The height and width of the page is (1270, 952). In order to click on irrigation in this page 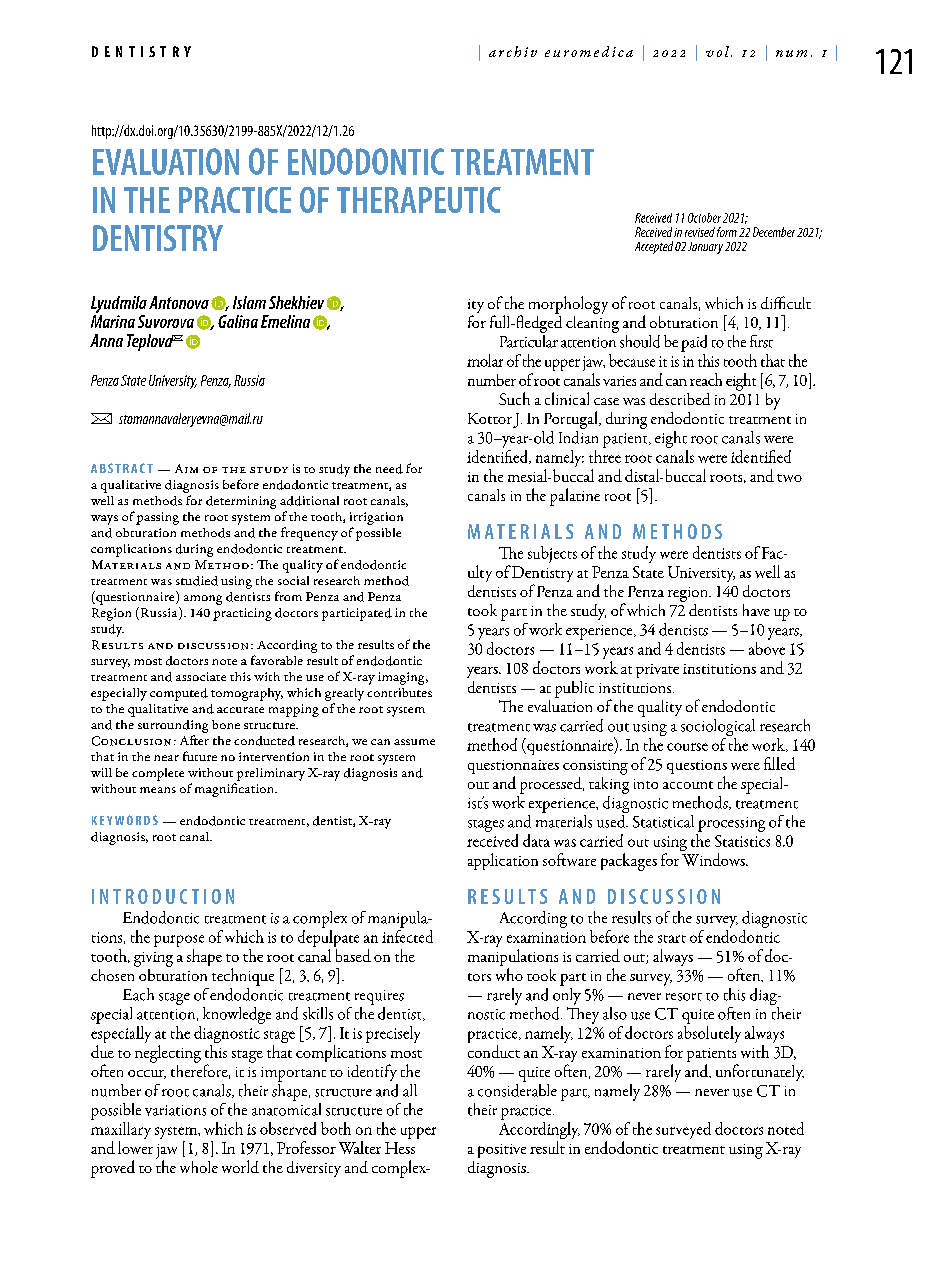, I will do `click(376, 518)`.
